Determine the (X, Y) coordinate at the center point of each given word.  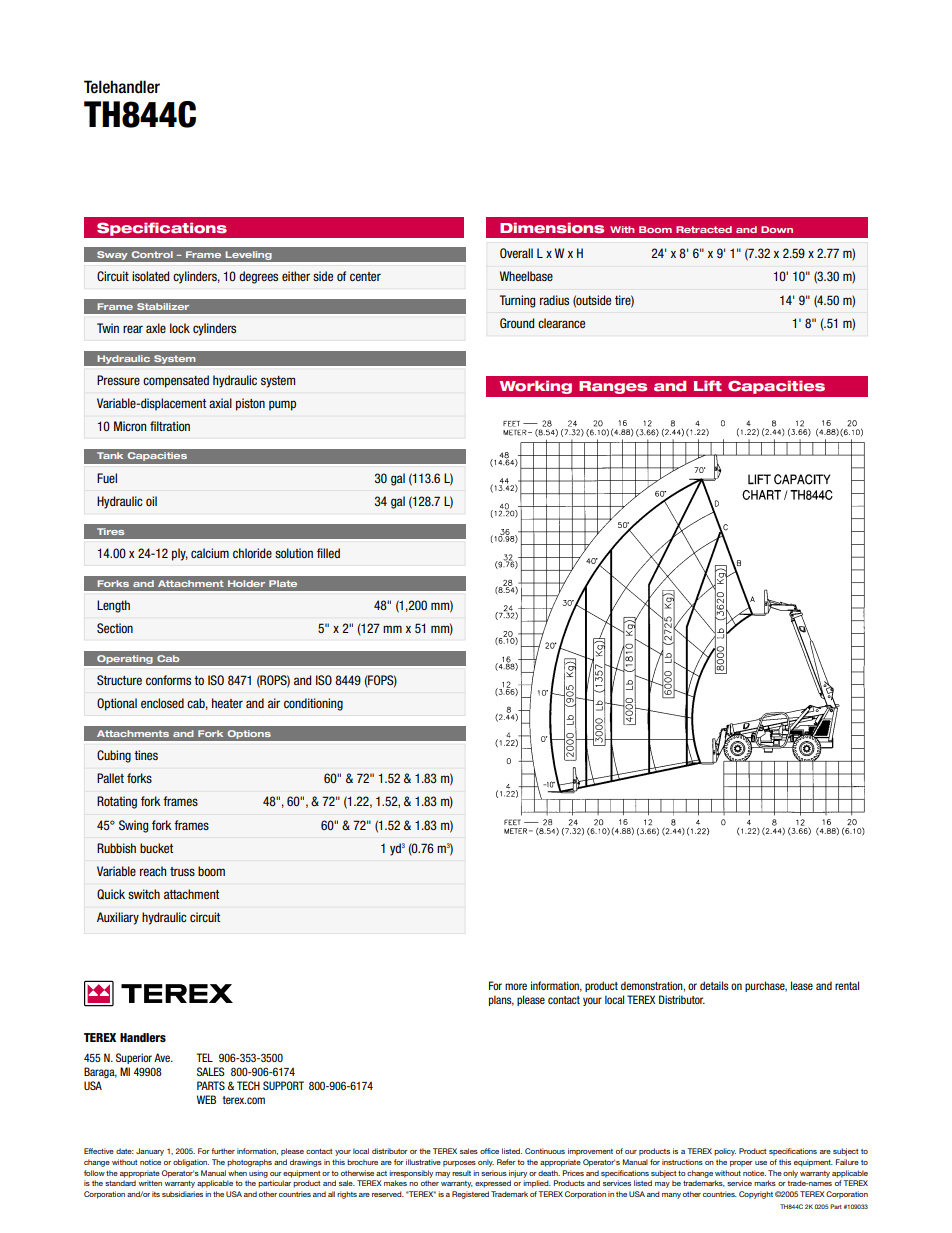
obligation (191, 1163)
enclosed (162, 703)
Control (152, 254)
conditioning (313, 704)
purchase (766, 986)
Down (777, 229)
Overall (516, 253)
